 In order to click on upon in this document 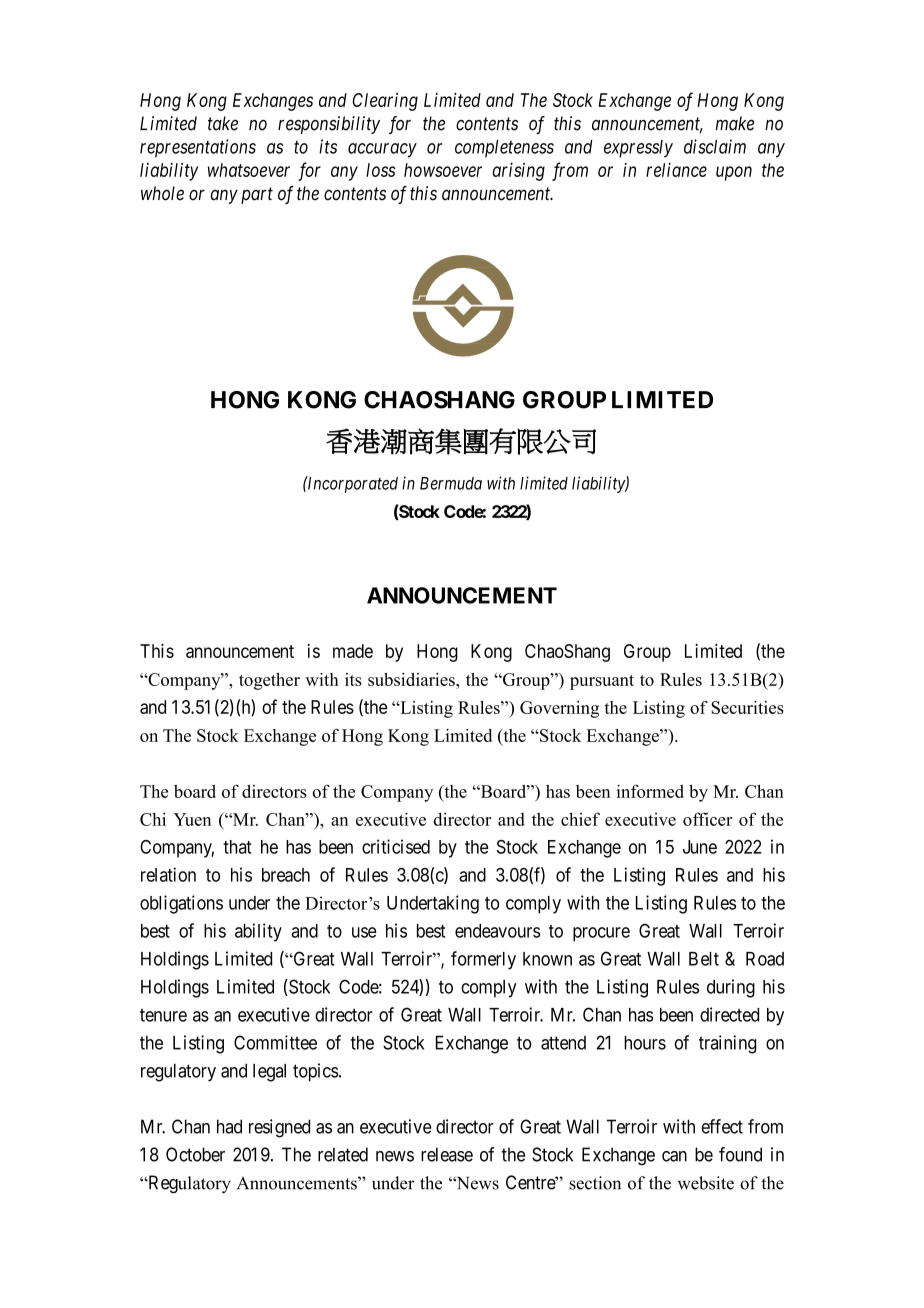, I will do `click(734, 173)`.
